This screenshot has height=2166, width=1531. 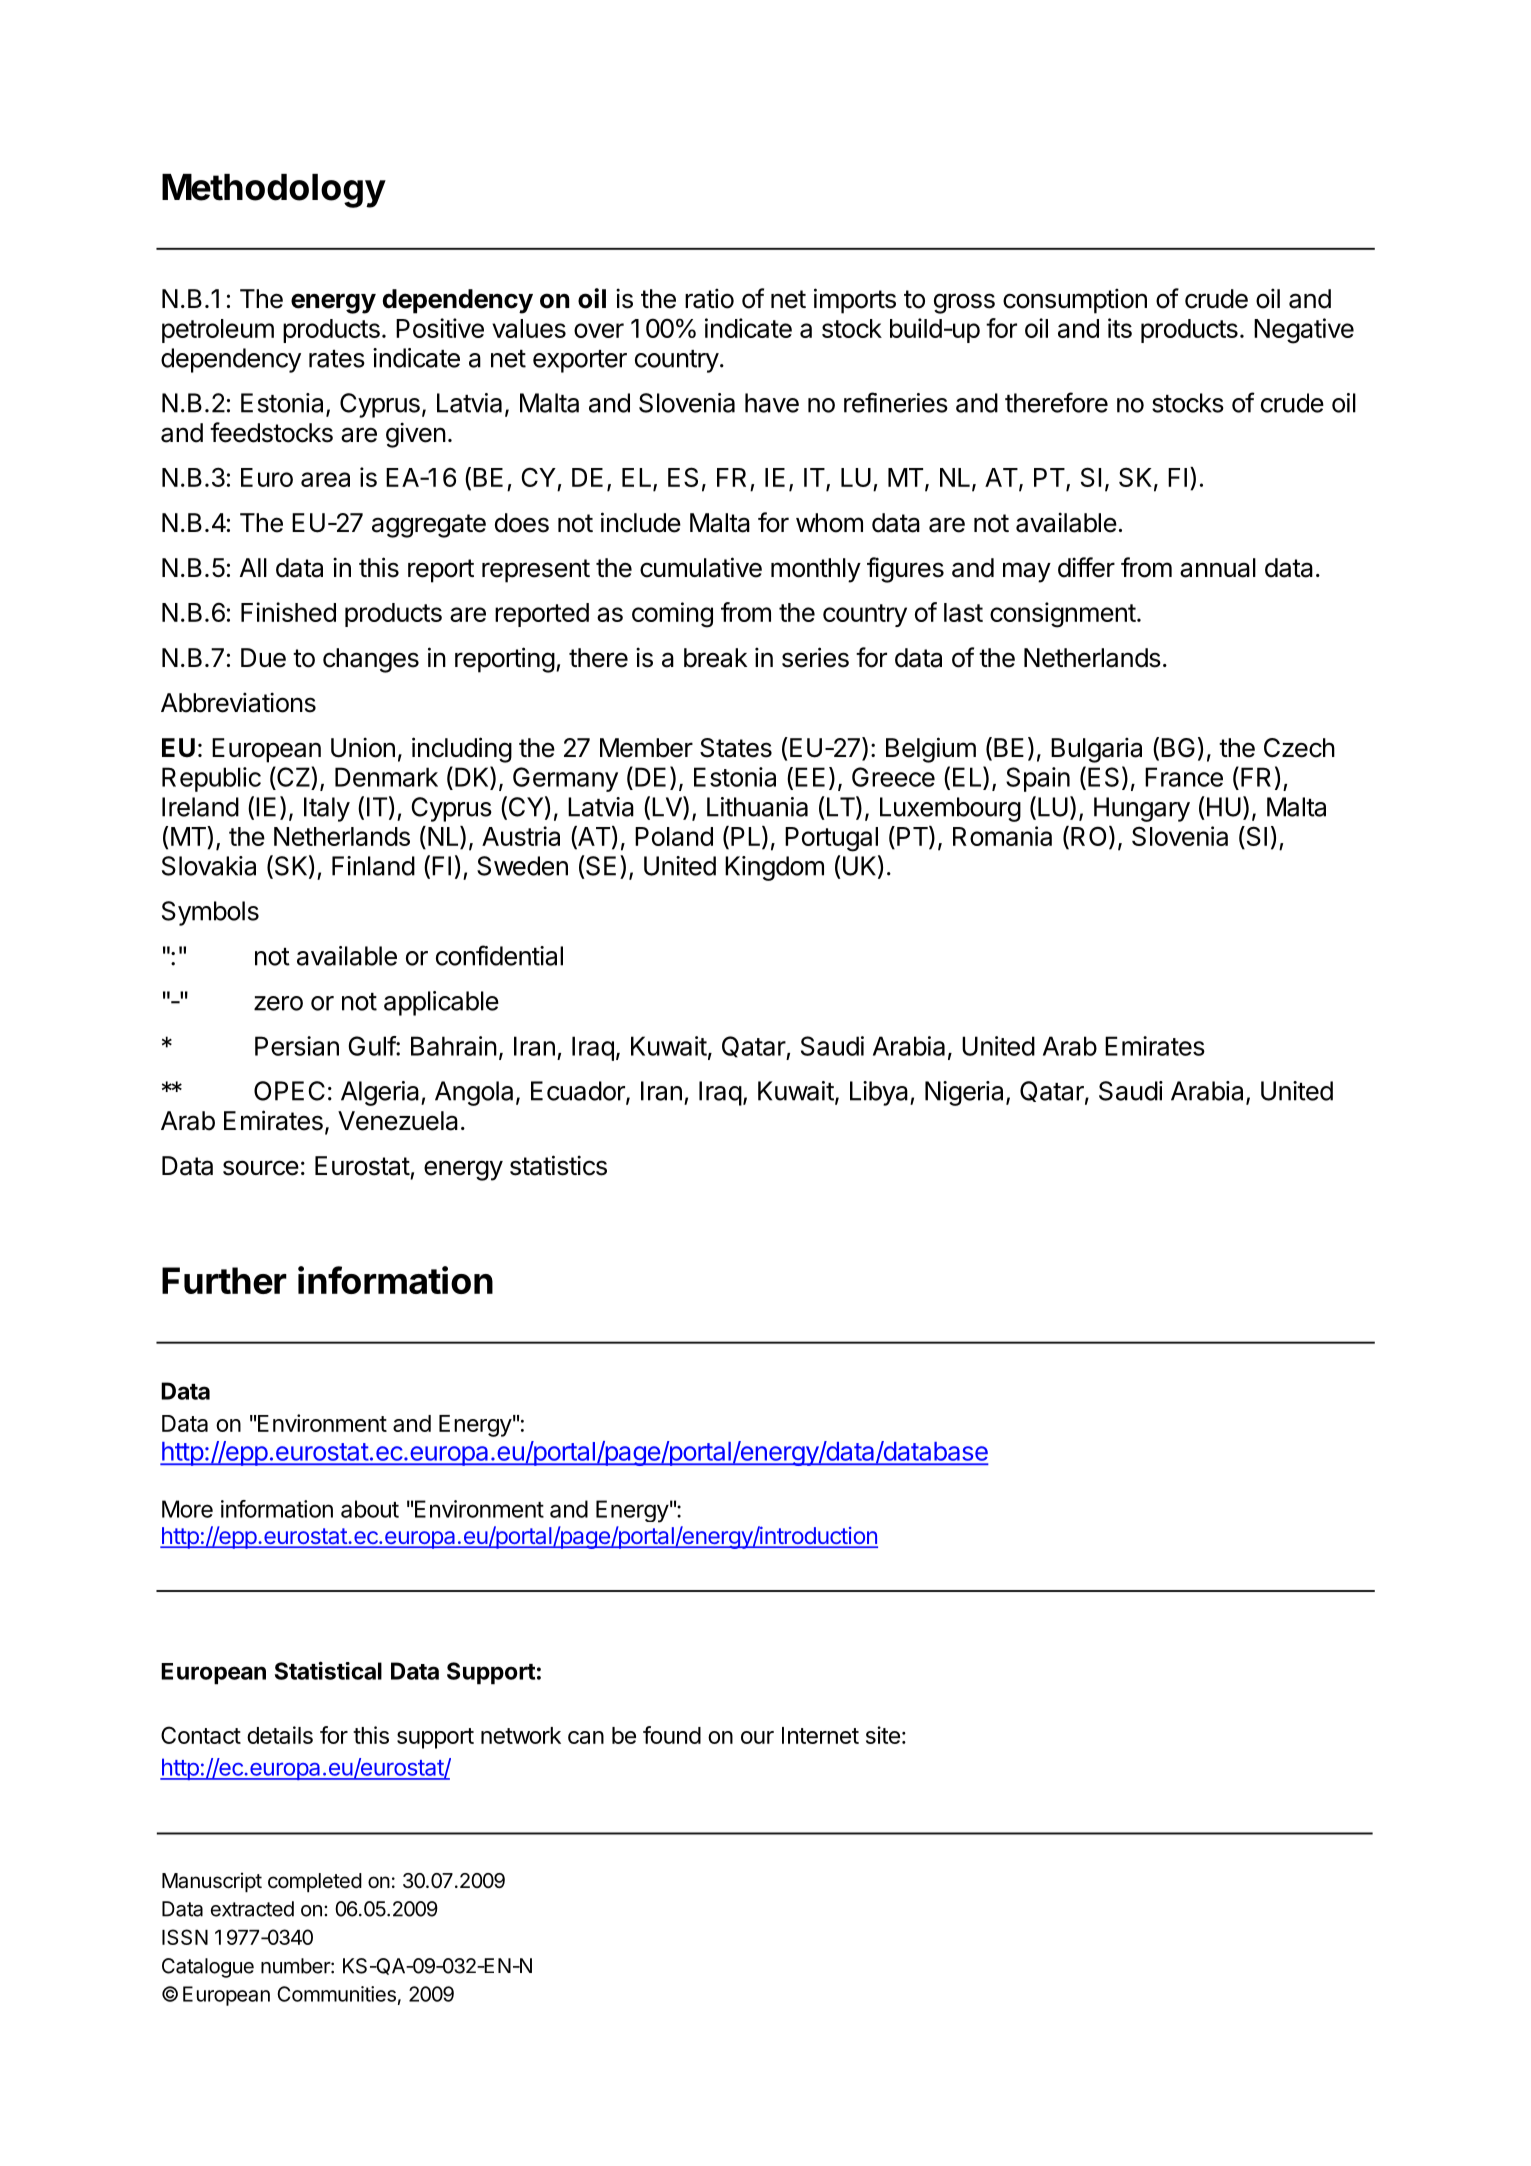 What do you see at coordinates (336, 1994) in the screenshot?
I see `Communities` at bounding box center [336, 1994].
